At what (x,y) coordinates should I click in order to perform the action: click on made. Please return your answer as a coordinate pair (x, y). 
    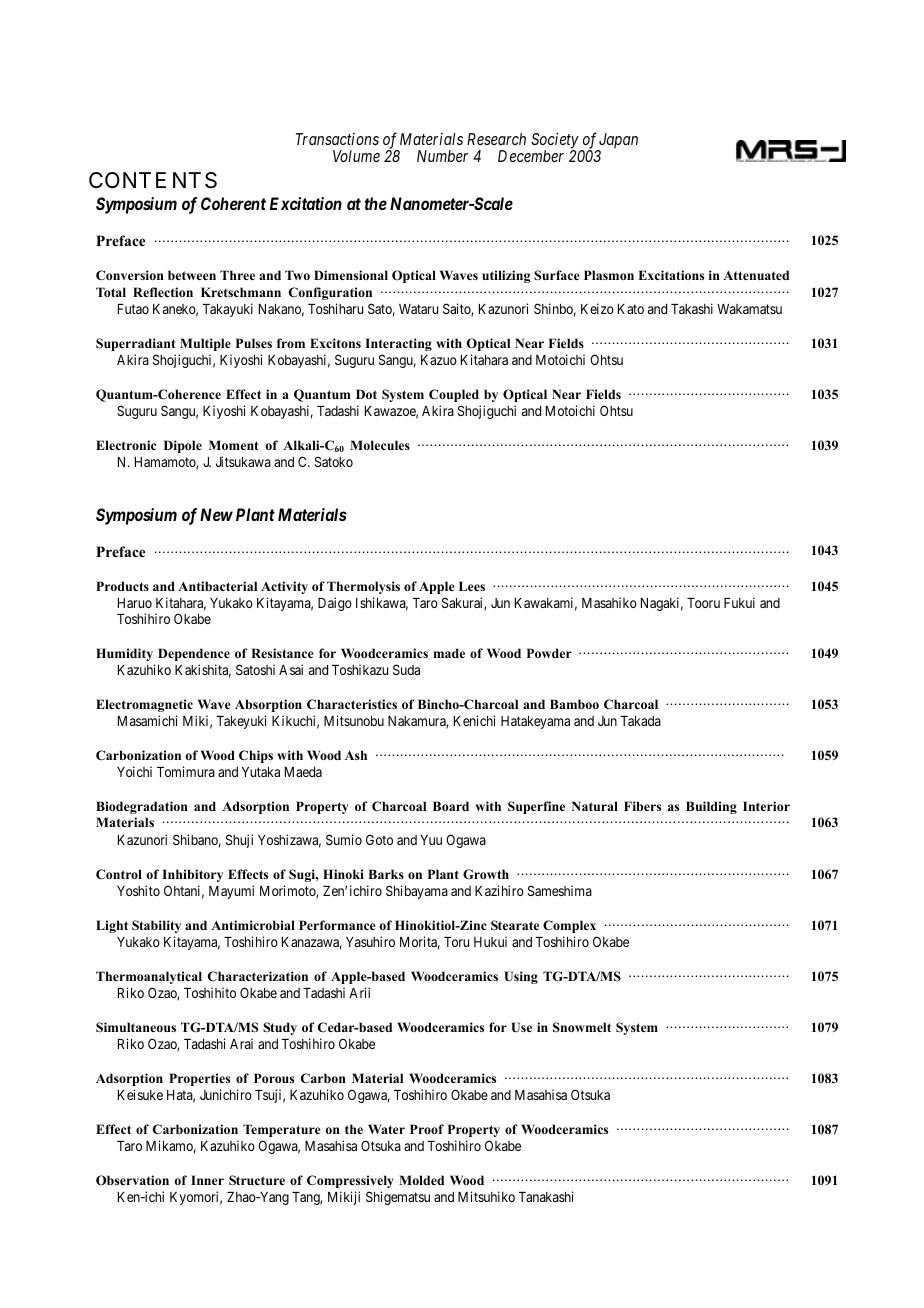
    Looking at the image, I should click on (449, 653).
